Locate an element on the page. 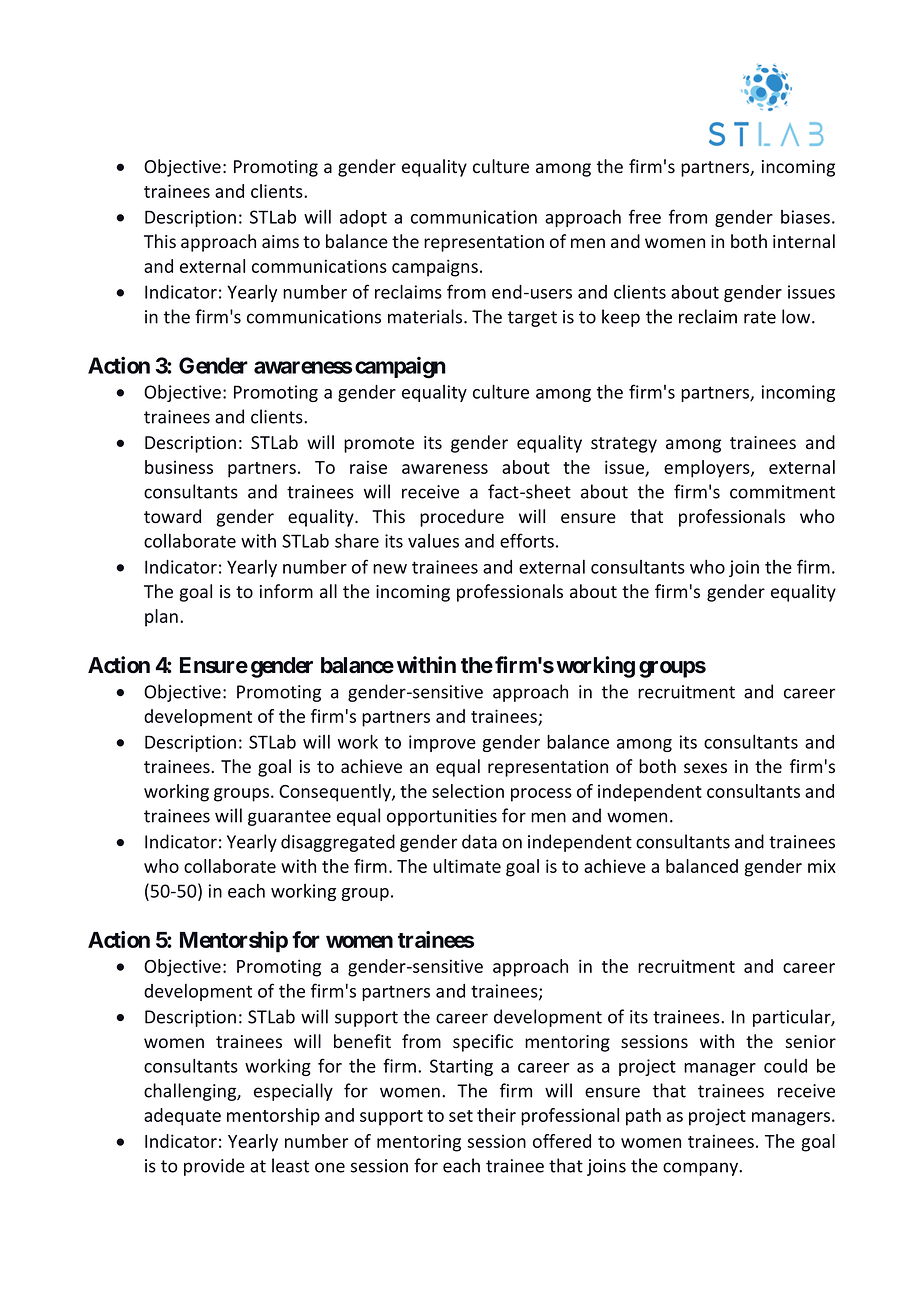  commitment is located at coordinates (782, 492).
